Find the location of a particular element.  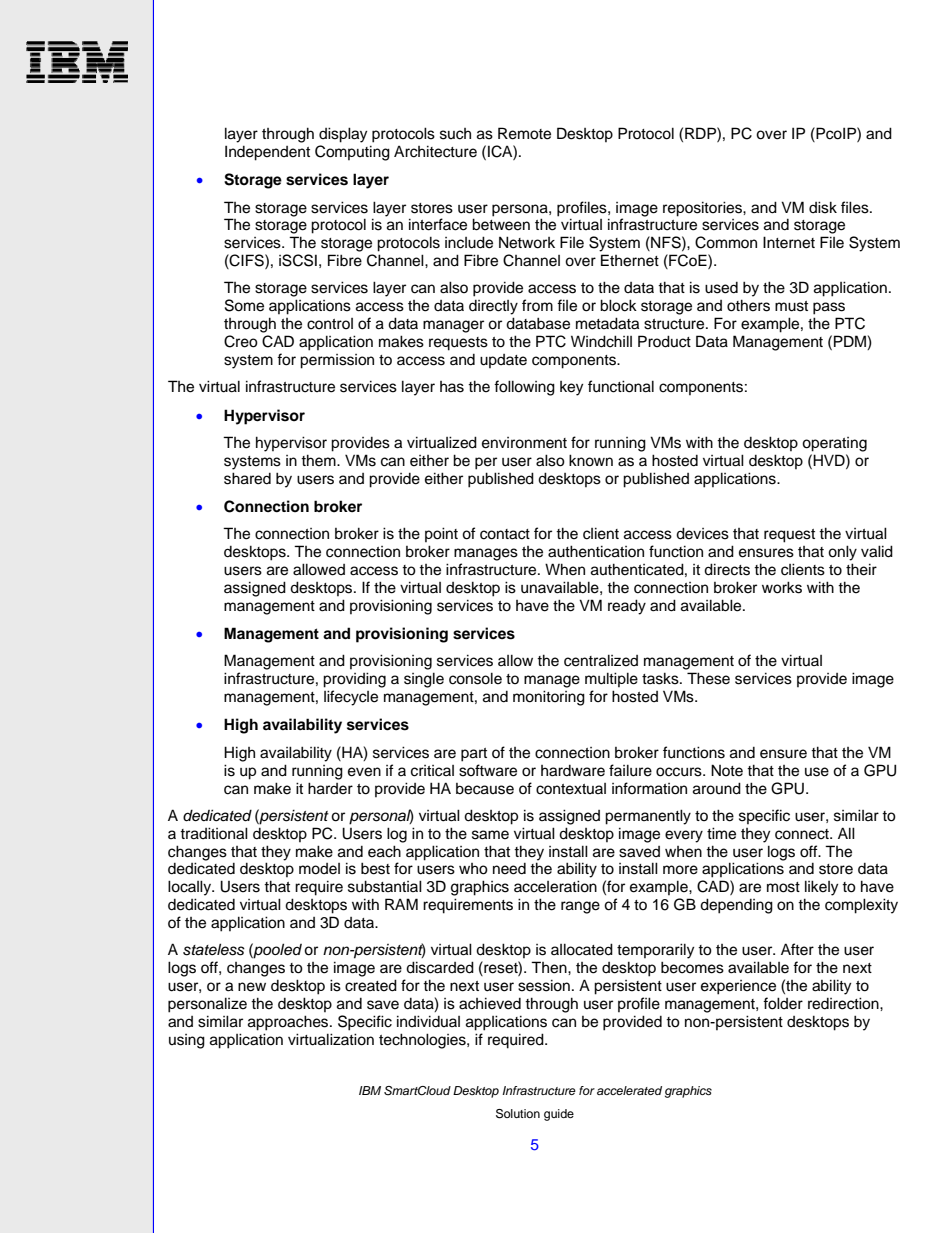

centralized is located at coordinates (601, 660).
